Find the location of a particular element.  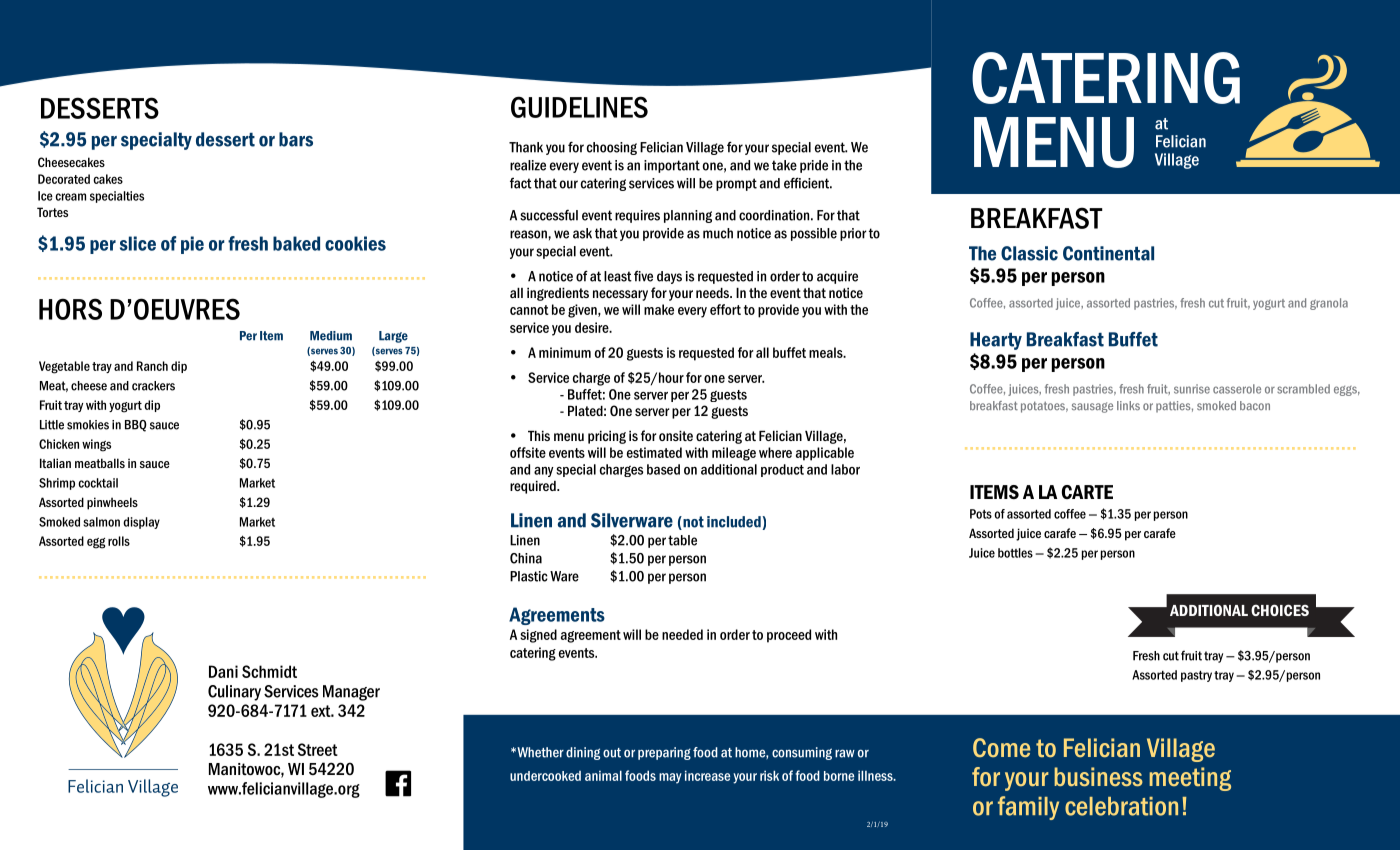

meeting is located at coordinates (1190, 779).
